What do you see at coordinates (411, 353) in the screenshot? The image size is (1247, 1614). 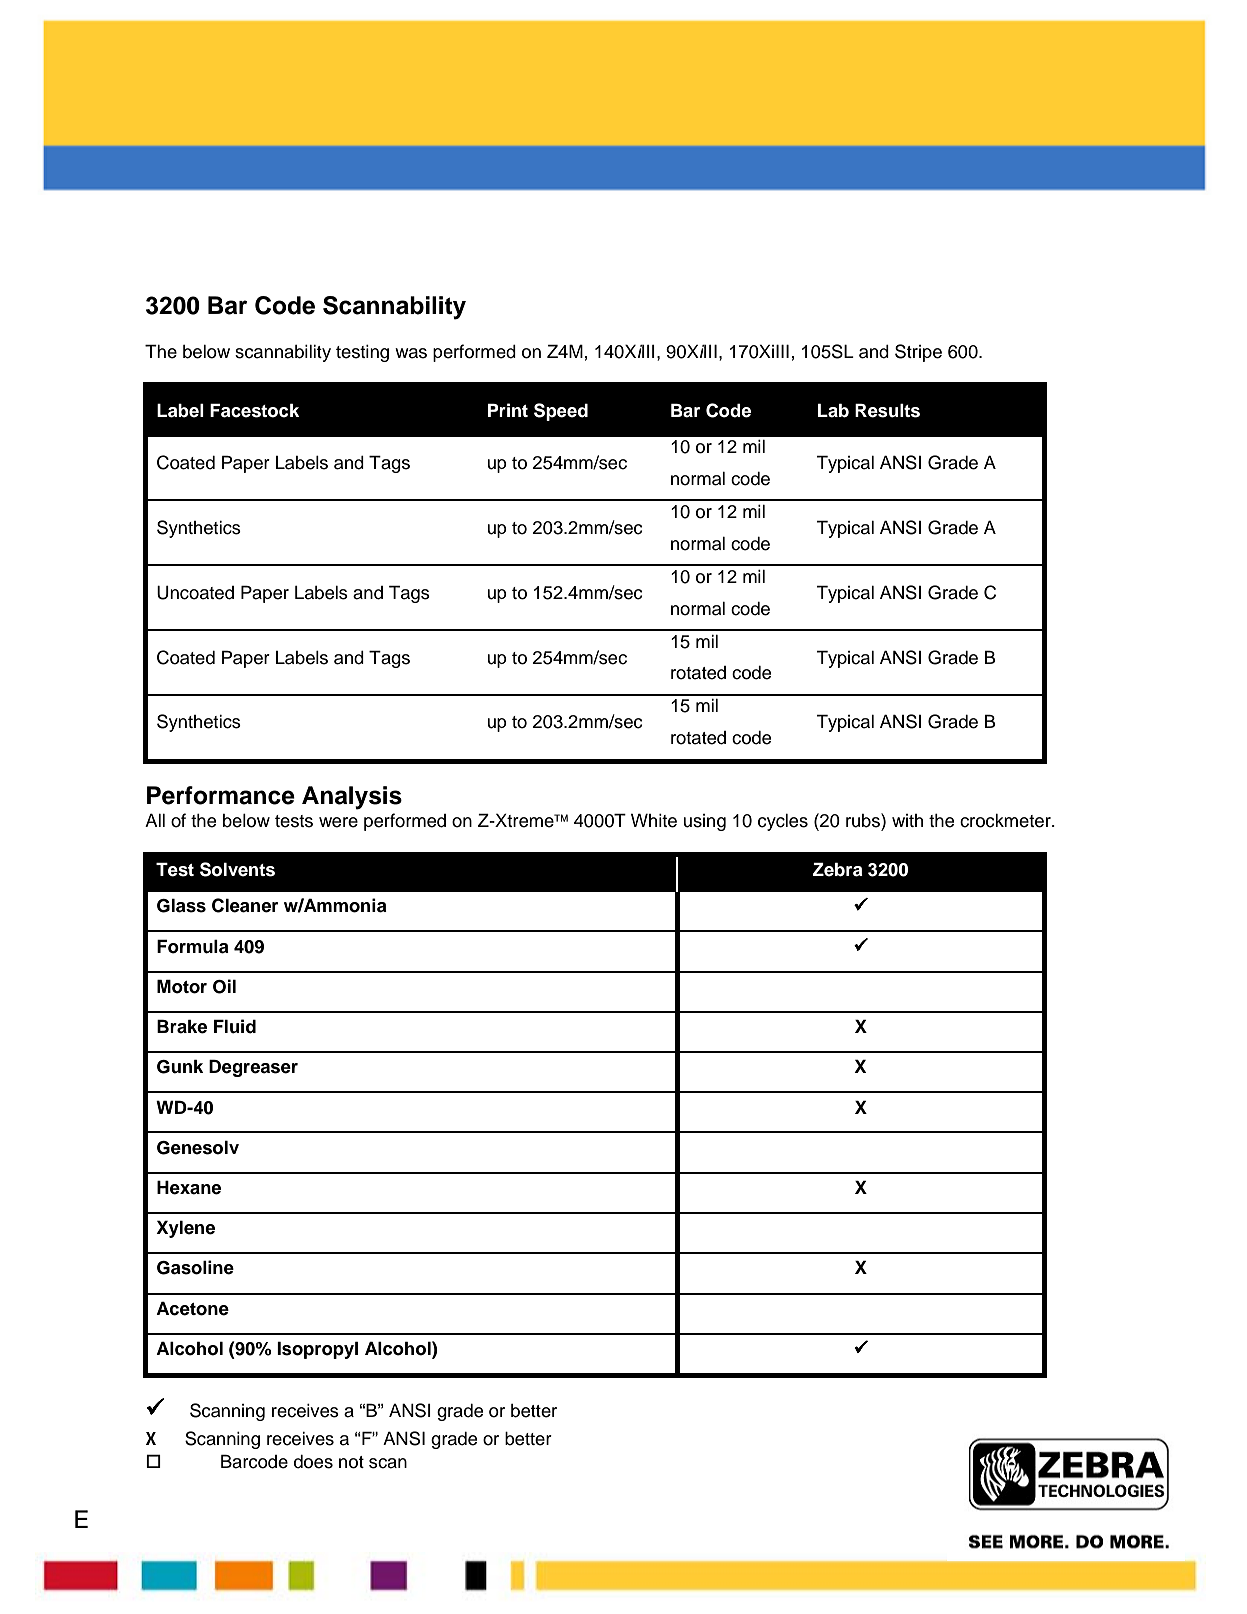 I see `was` at bounding box center [411, 353].
